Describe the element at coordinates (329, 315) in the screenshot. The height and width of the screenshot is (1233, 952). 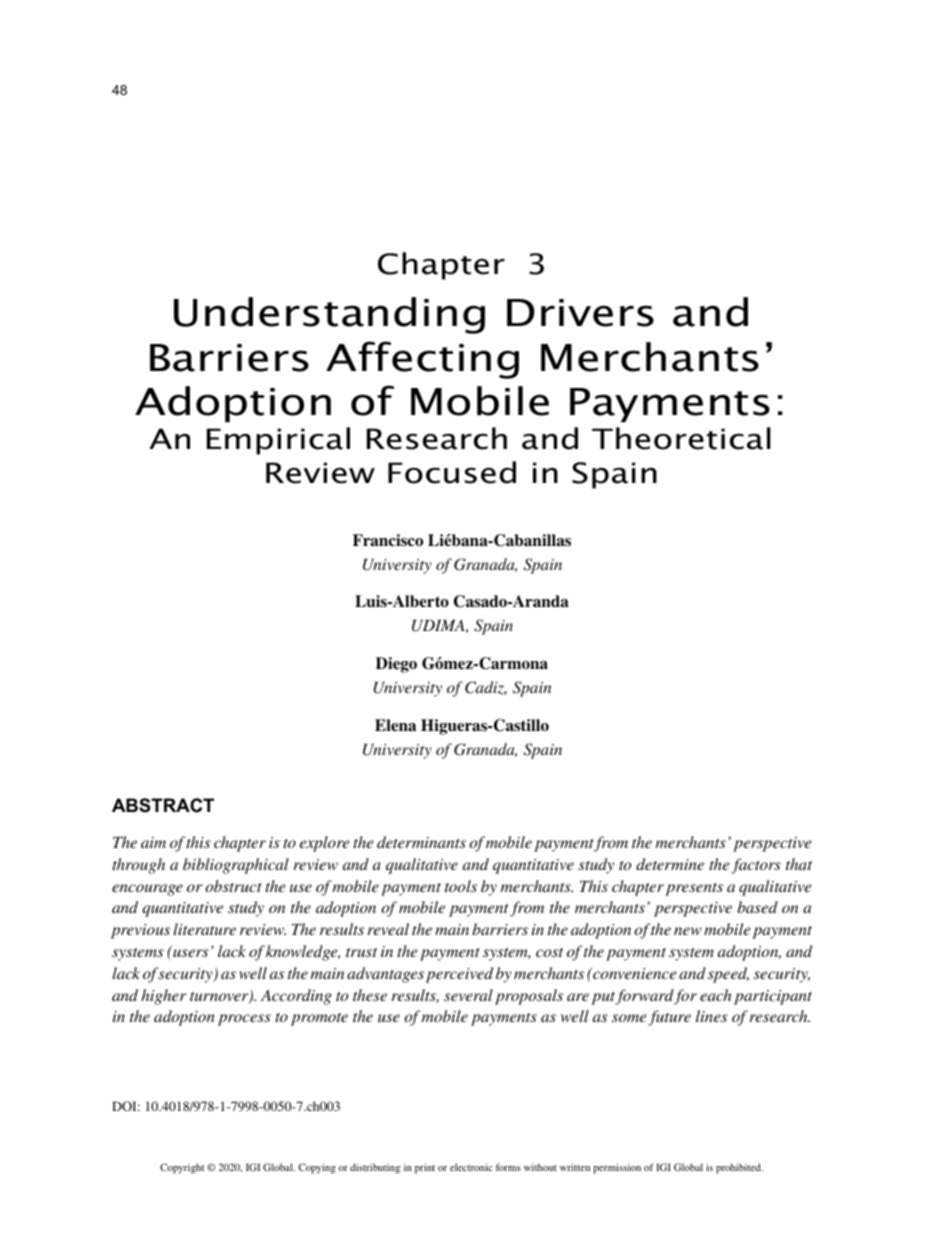
I see `Understanding` at that location.
